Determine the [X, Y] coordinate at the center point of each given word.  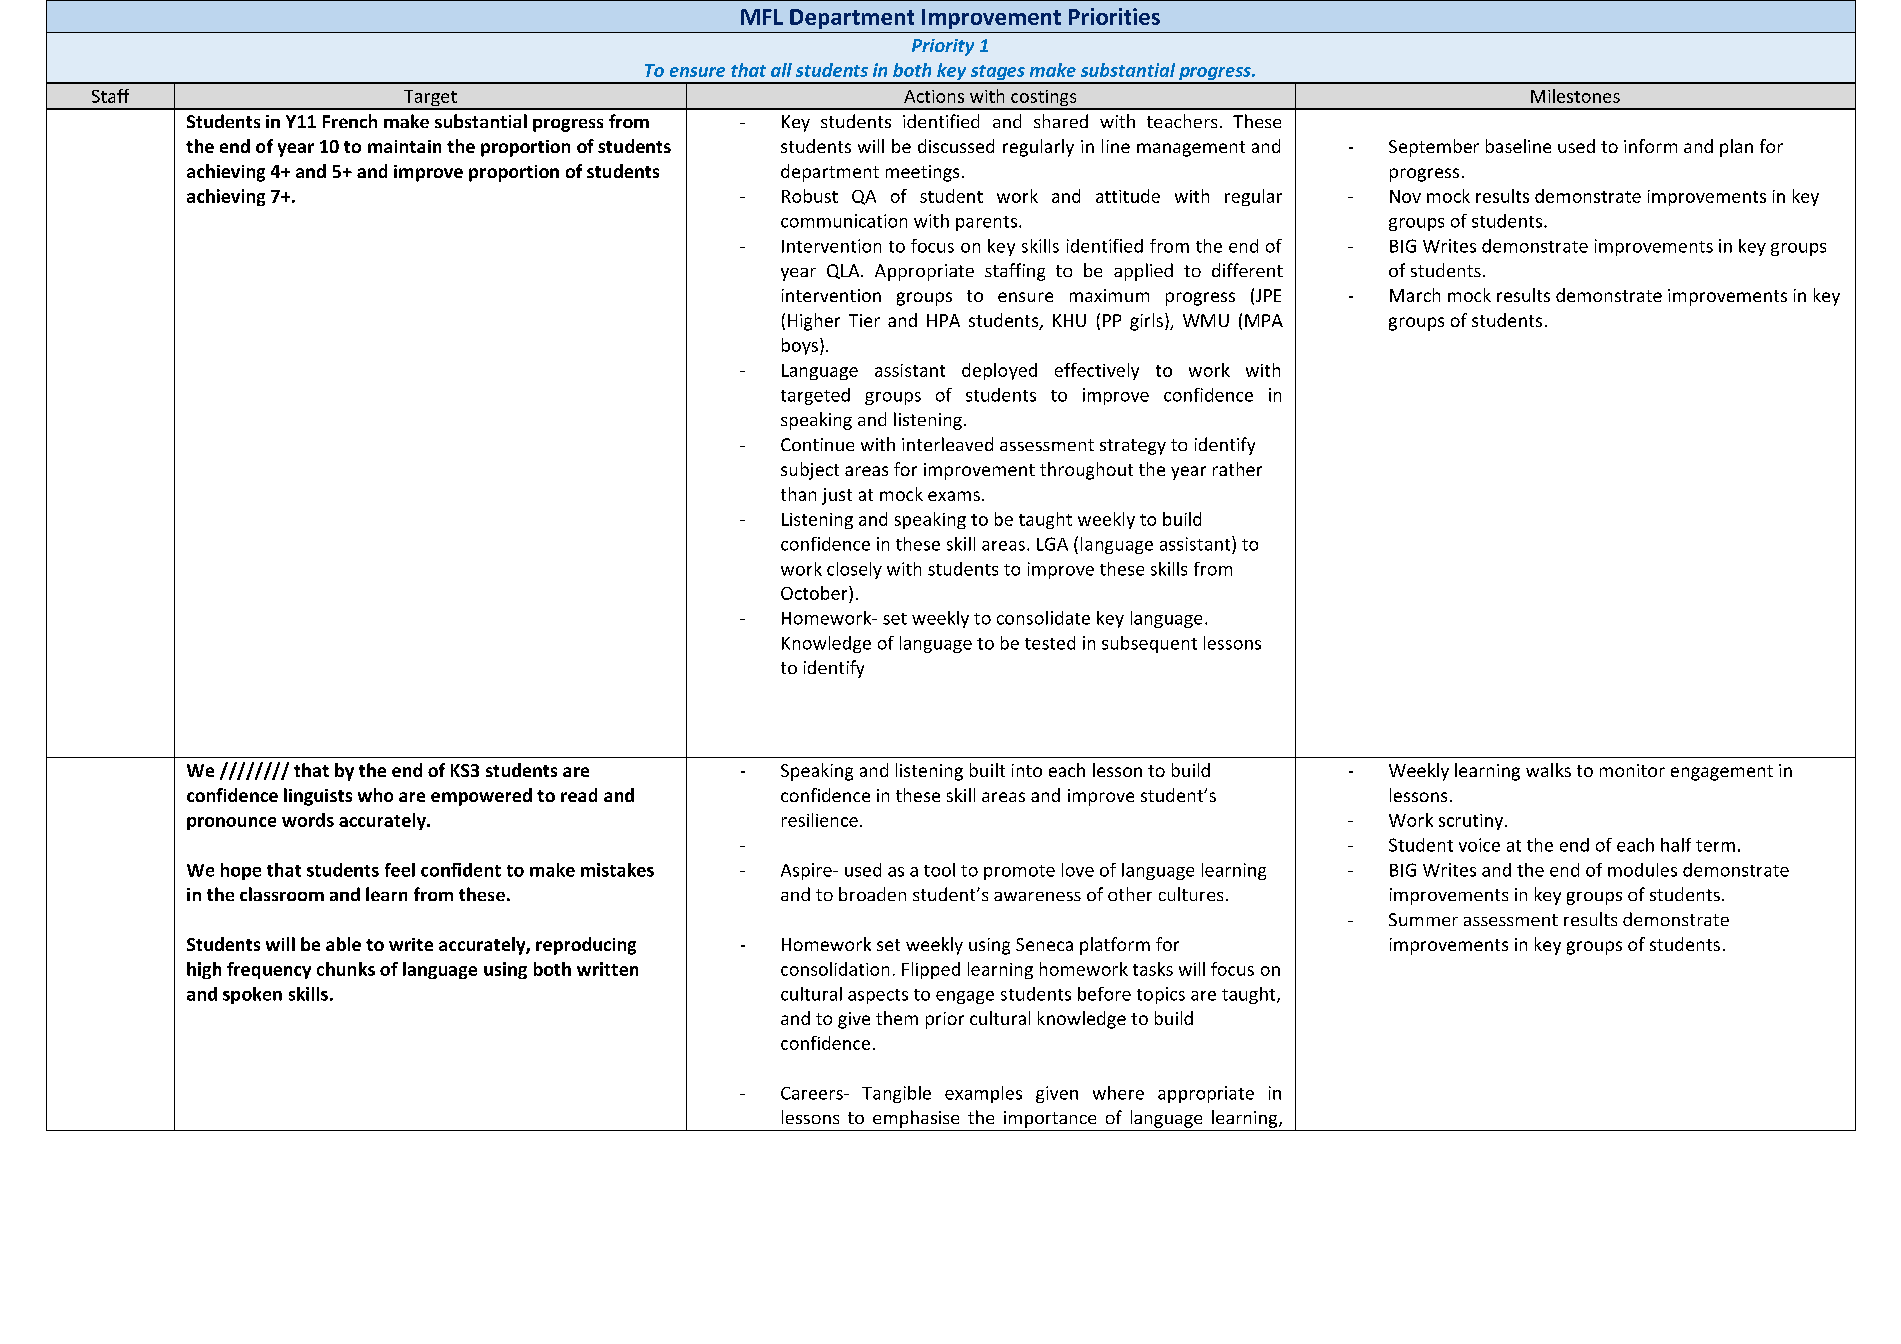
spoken [252, 995]
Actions [934, 96]
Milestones [1575, 96]
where [1118, 1093]
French [350, 121]
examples [983, 1094]
